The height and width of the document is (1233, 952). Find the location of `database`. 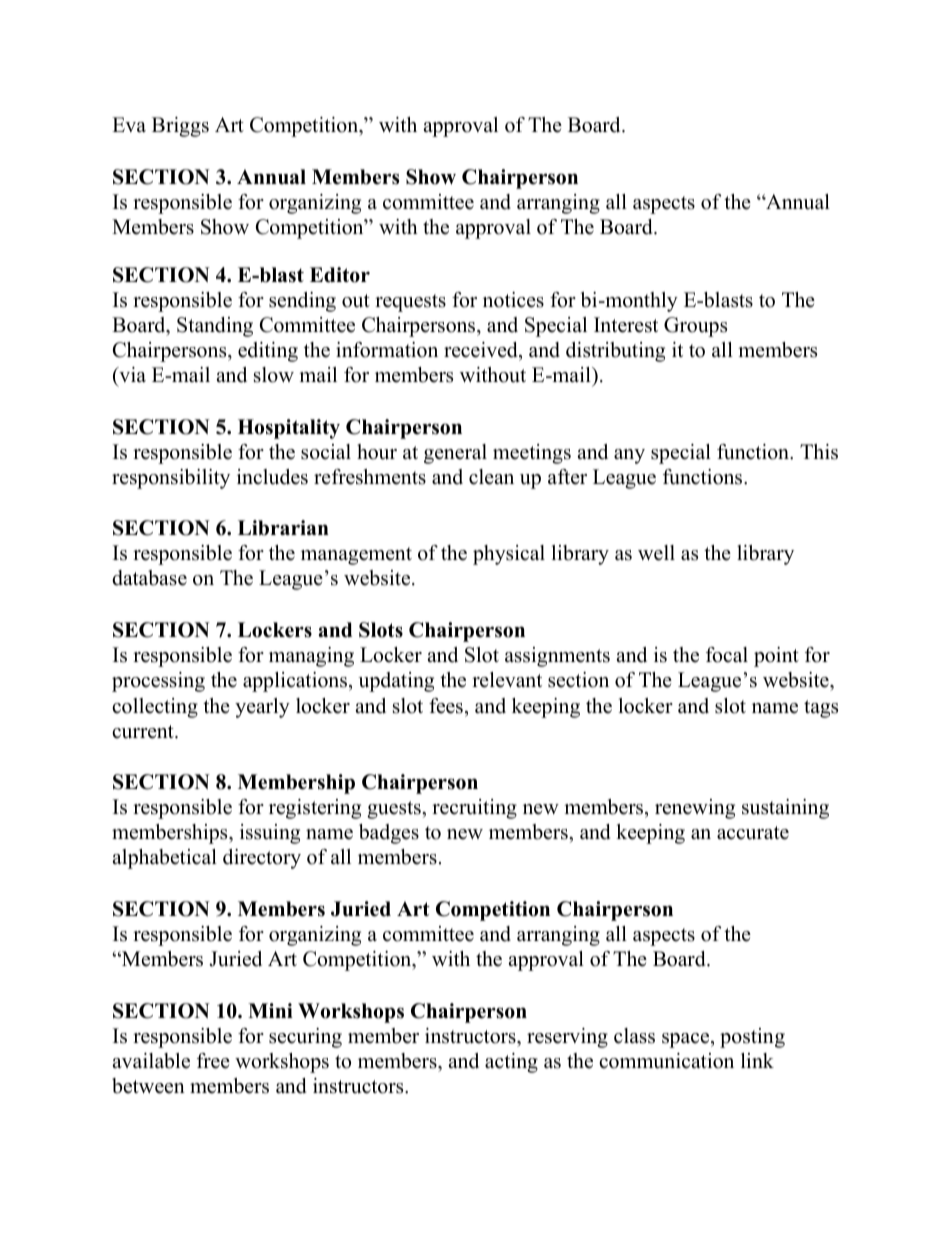

database is located at coordinates (149, 578).
